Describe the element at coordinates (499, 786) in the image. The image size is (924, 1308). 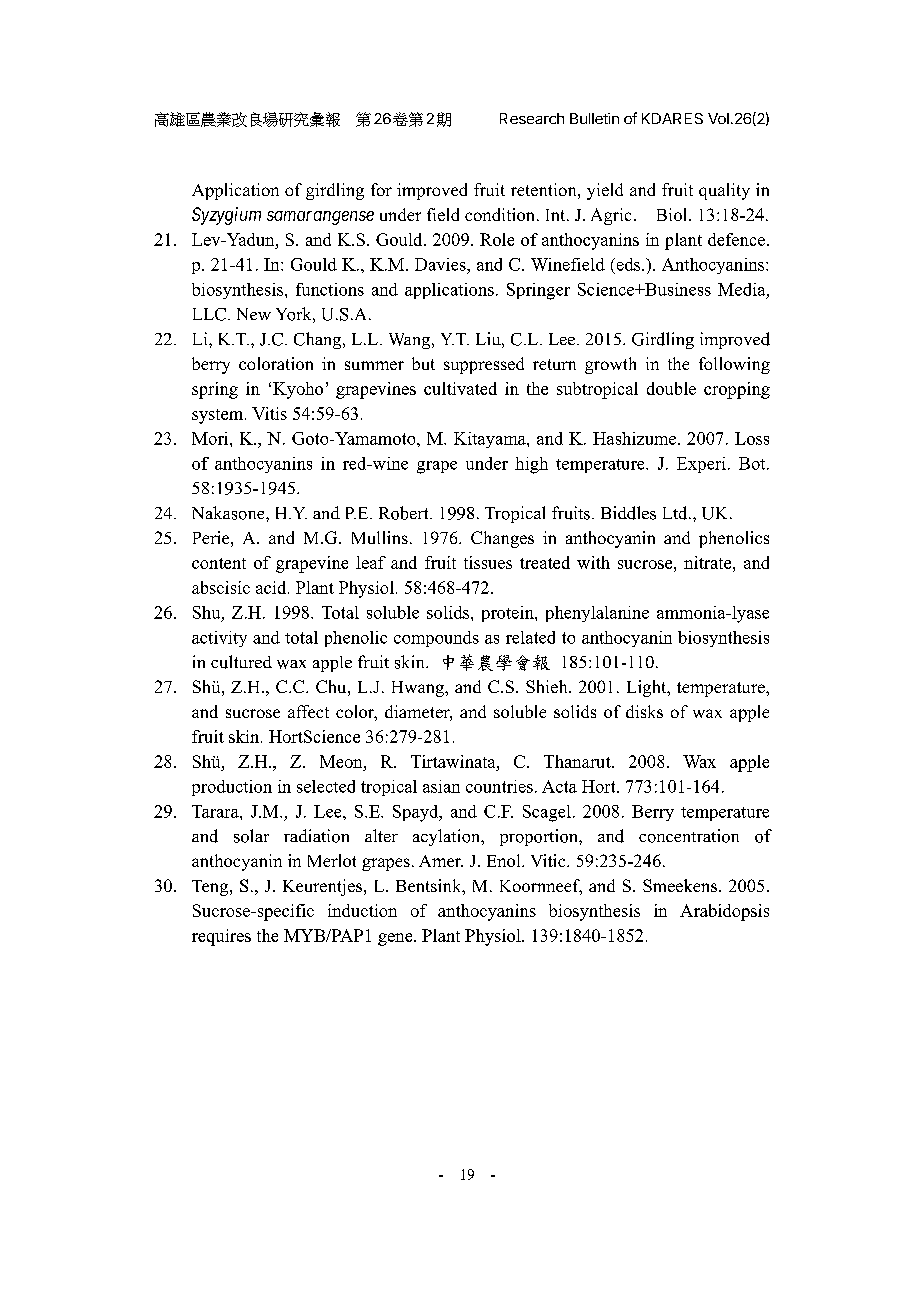
I see `countries` at that location.
